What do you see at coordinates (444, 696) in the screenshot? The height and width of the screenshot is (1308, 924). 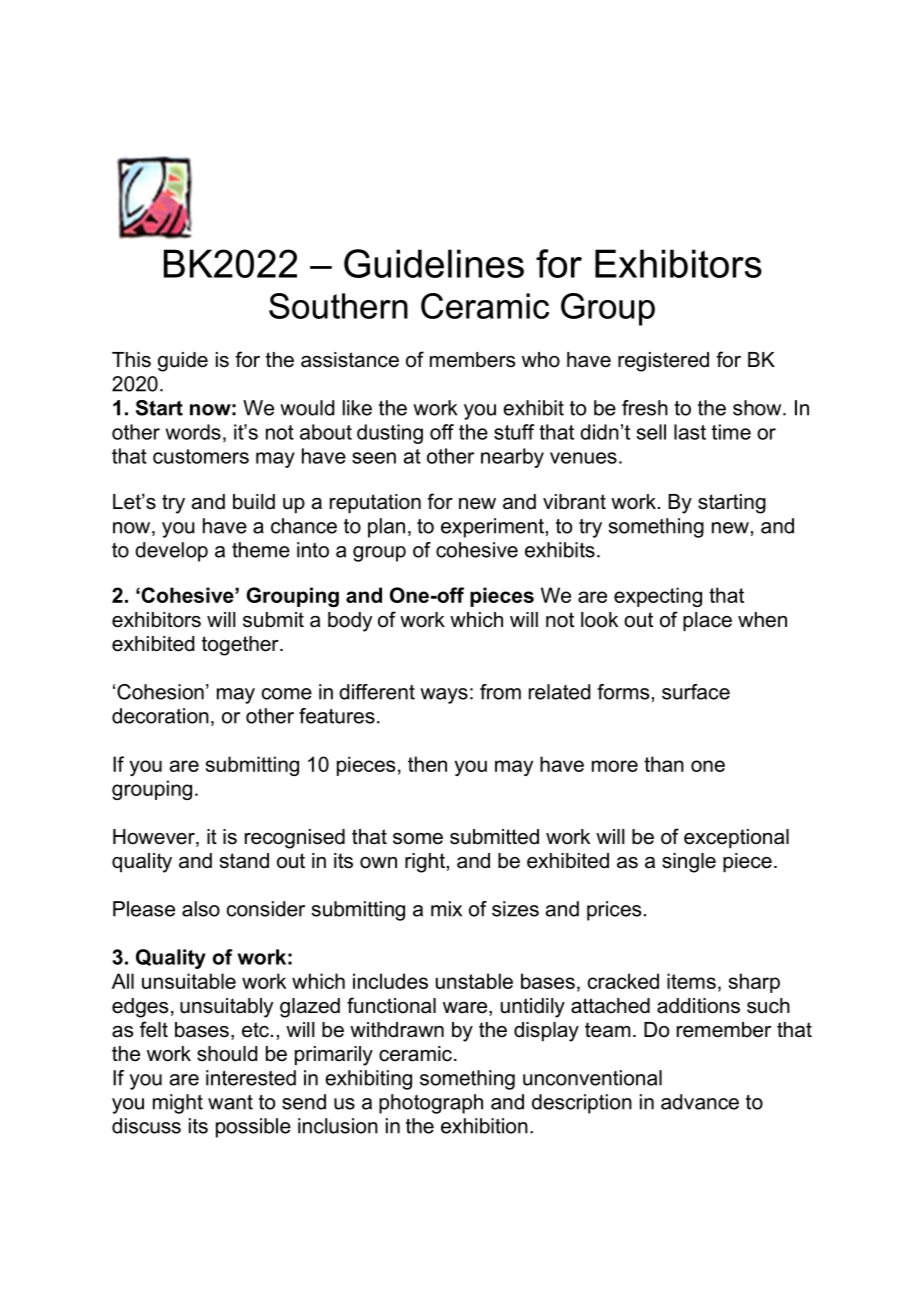 I see `ways` at bounding box center [444, 696].
